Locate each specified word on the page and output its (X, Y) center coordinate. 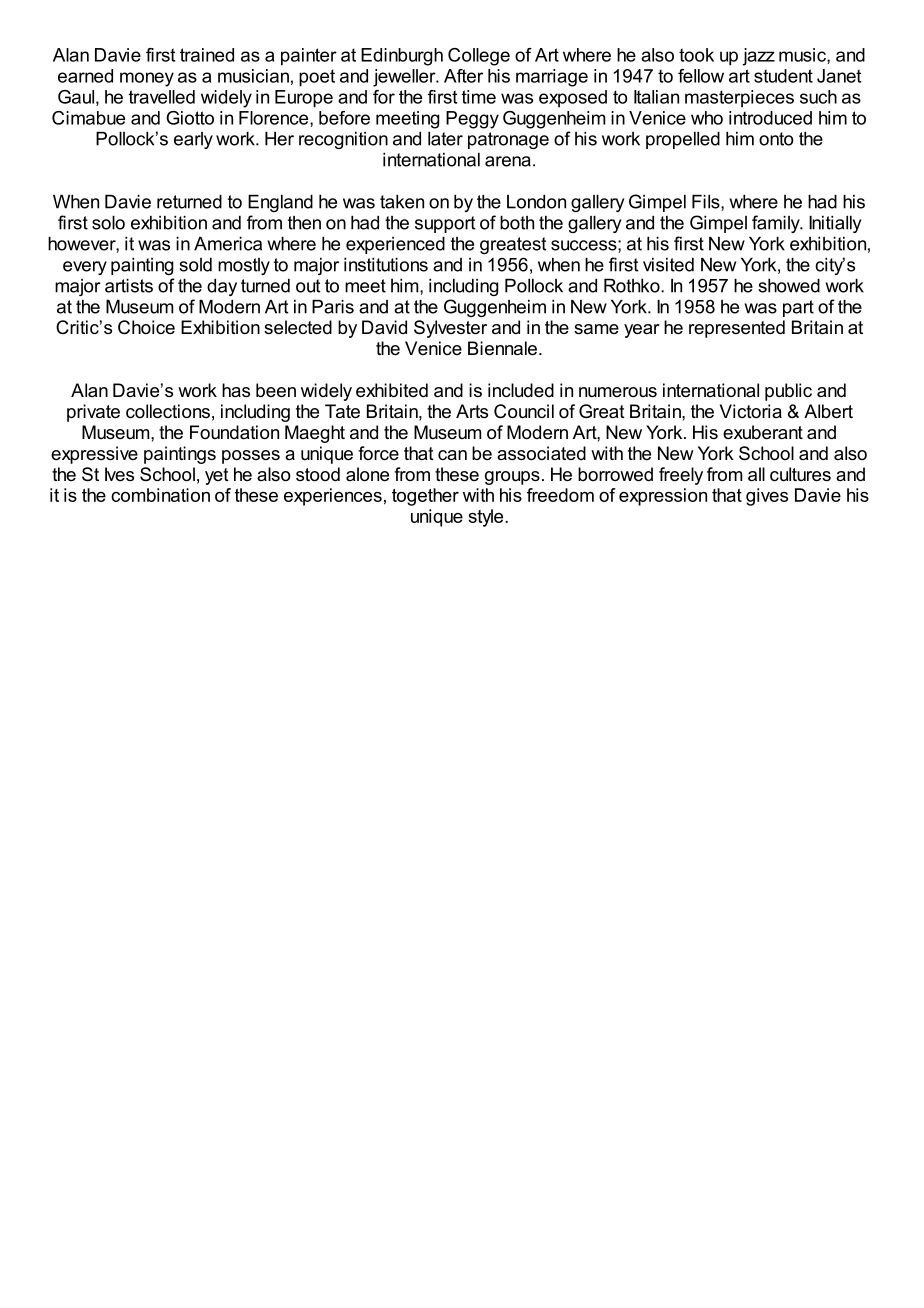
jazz (758, 57)
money (147, 79)
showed (789, 286)
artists (129, 286)
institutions (386, 265)
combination (160, 495)
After (463, 76)
